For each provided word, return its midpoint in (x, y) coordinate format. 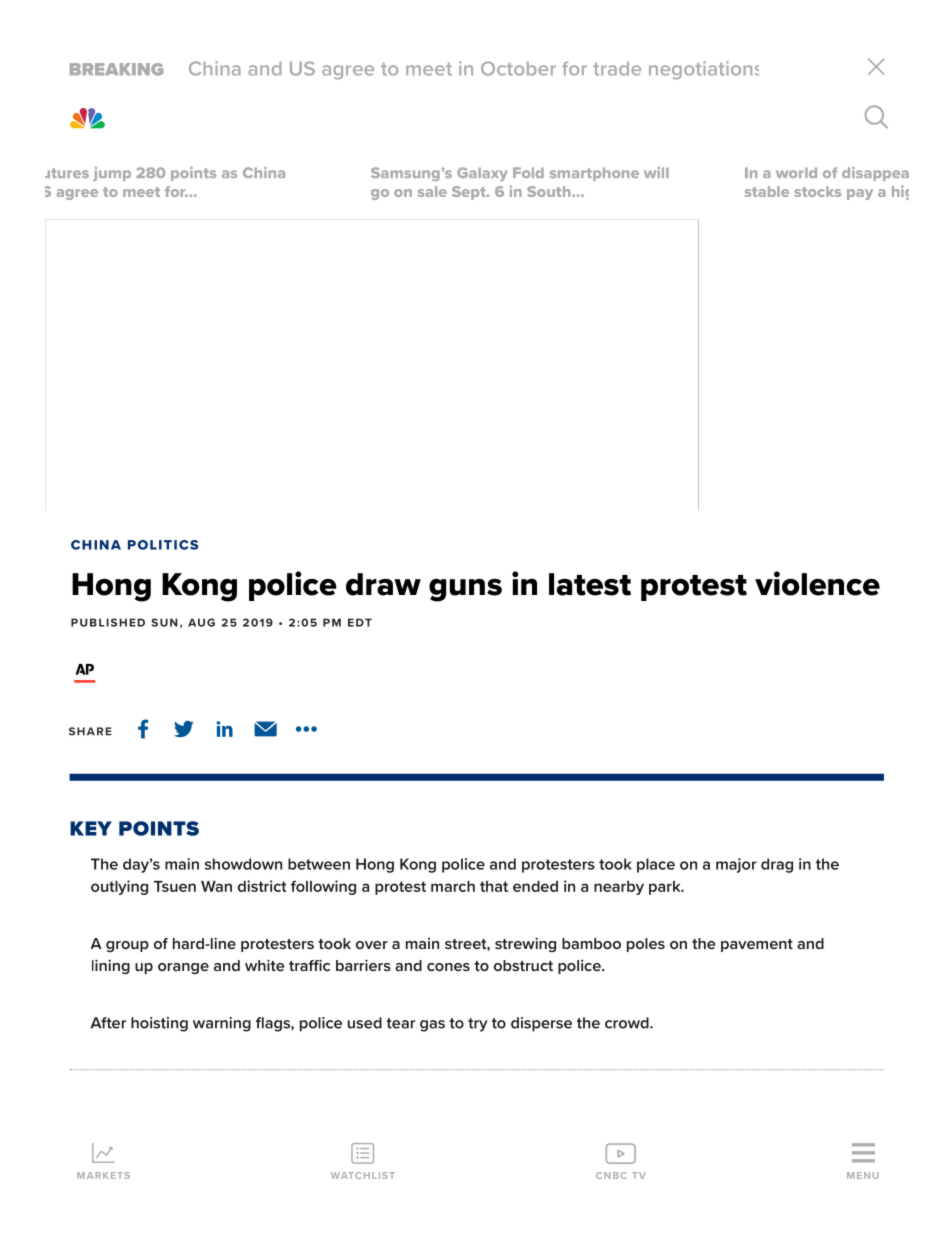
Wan (216, 886)
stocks (817, 191)
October (518, 68)
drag (777, 865)
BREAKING (117, 69)
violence (817, 583)
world (796, 172)
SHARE (90, 731)
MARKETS (103, 1175)
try (478, 1025)
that (494, 886)
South (550, 191)
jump (112, 174)
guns (465, 590)
